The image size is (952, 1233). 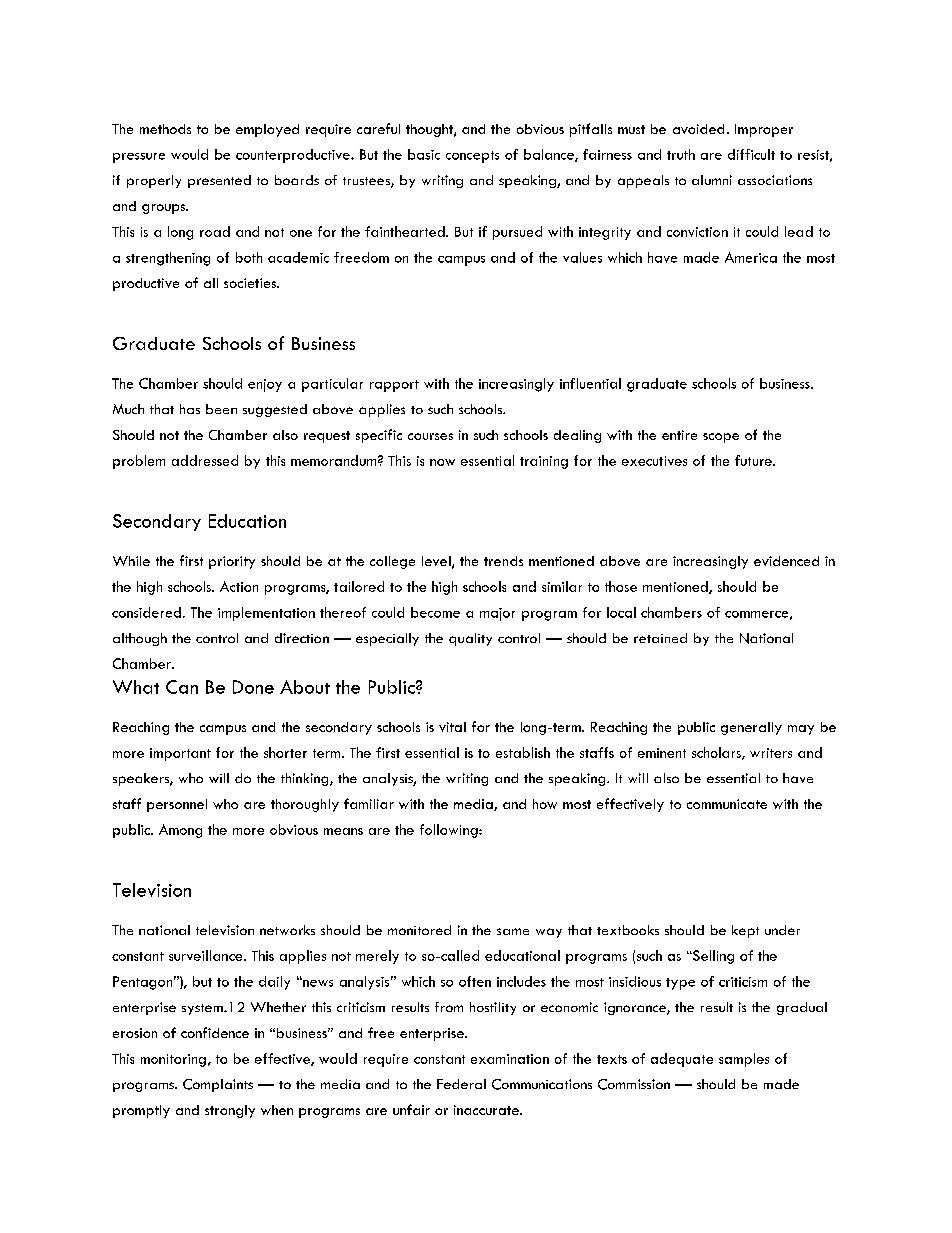 I want to click on difficult, so click(x=751, y=154).
